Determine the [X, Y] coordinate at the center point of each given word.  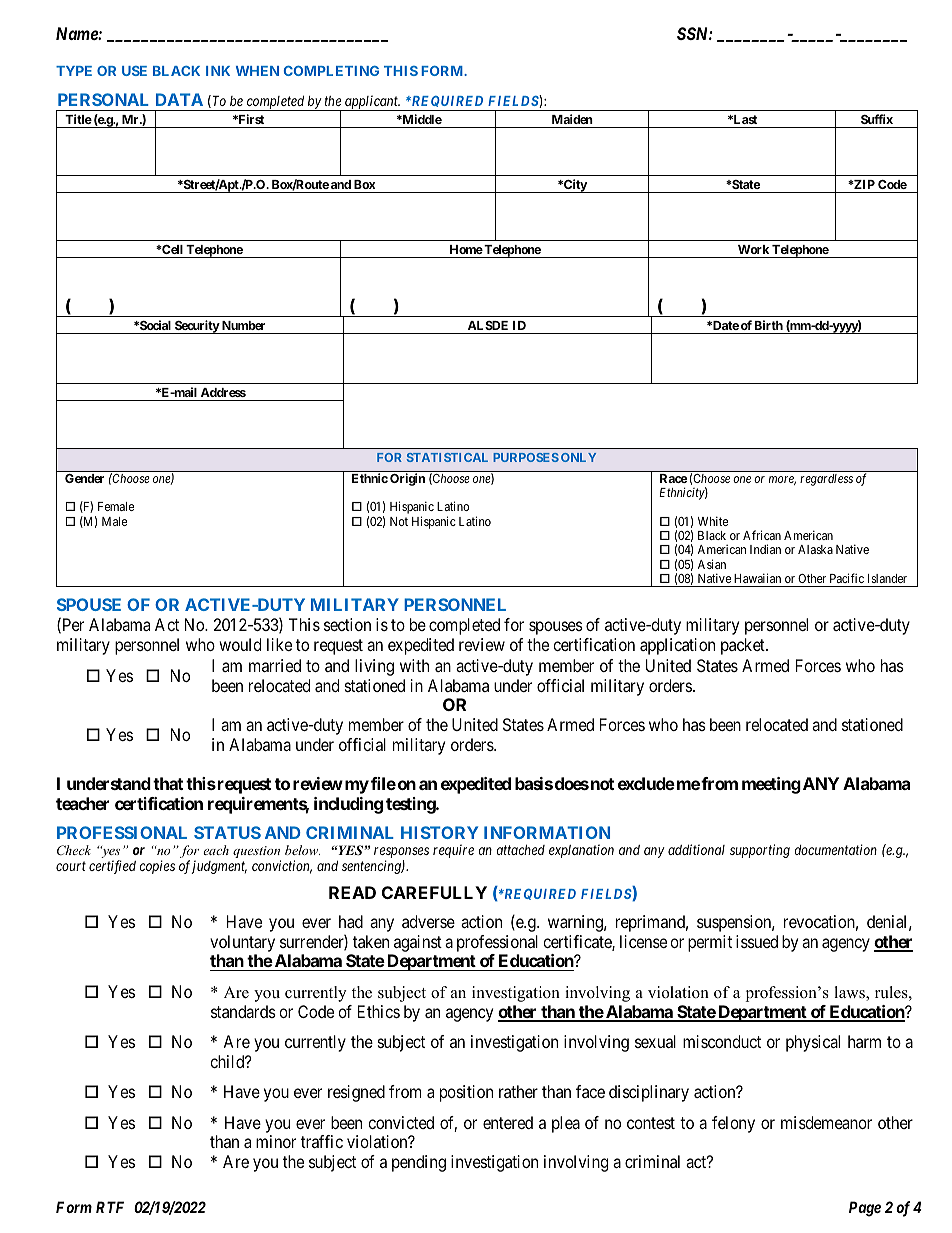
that [168, 783]
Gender [84, 478]
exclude [646, 783]
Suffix [877, 119]
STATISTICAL [447, 457]
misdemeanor [826, 1122]
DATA [179, 99]
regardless [826, 480]
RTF [110, 1207]
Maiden [572, 119]
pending [419, 1163]
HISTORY [439, 832]
